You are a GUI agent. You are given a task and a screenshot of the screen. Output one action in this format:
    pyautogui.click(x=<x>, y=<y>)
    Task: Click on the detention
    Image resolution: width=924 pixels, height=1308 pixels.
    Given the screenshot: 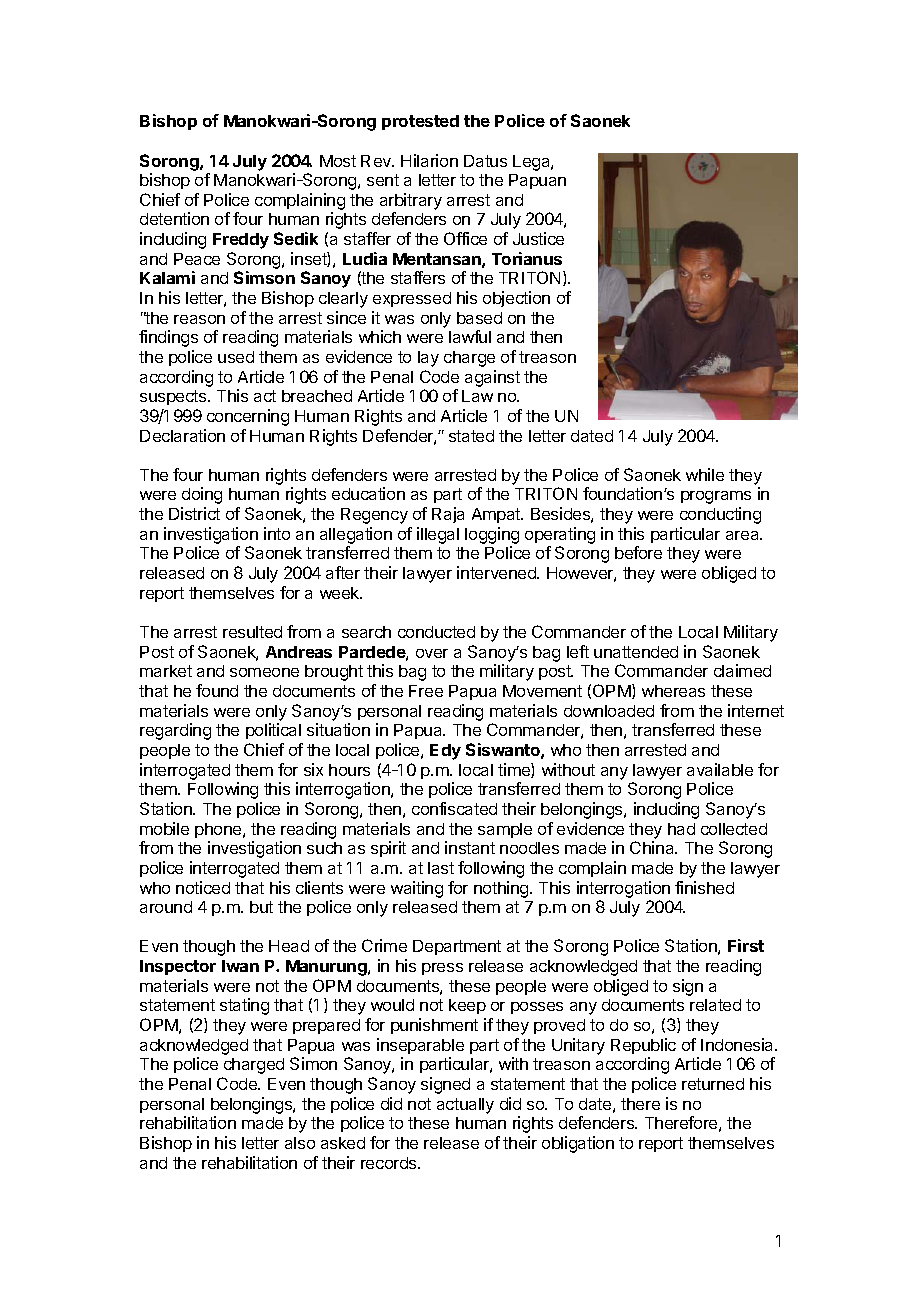 What is the action you would take?
    pyautogui.click(x=174, y=218)
